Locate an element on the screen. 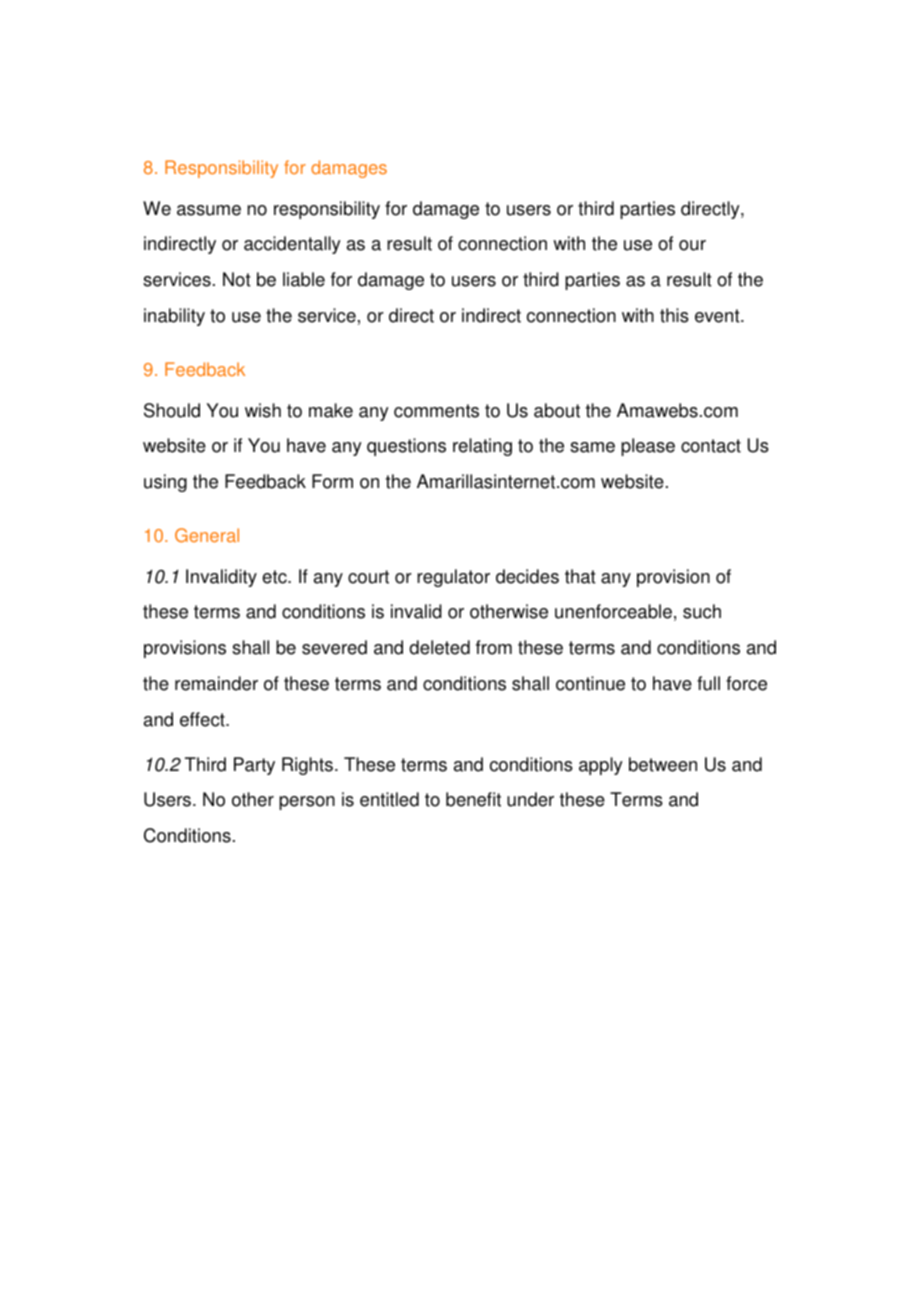  this is located at coordinates (674, 315).
